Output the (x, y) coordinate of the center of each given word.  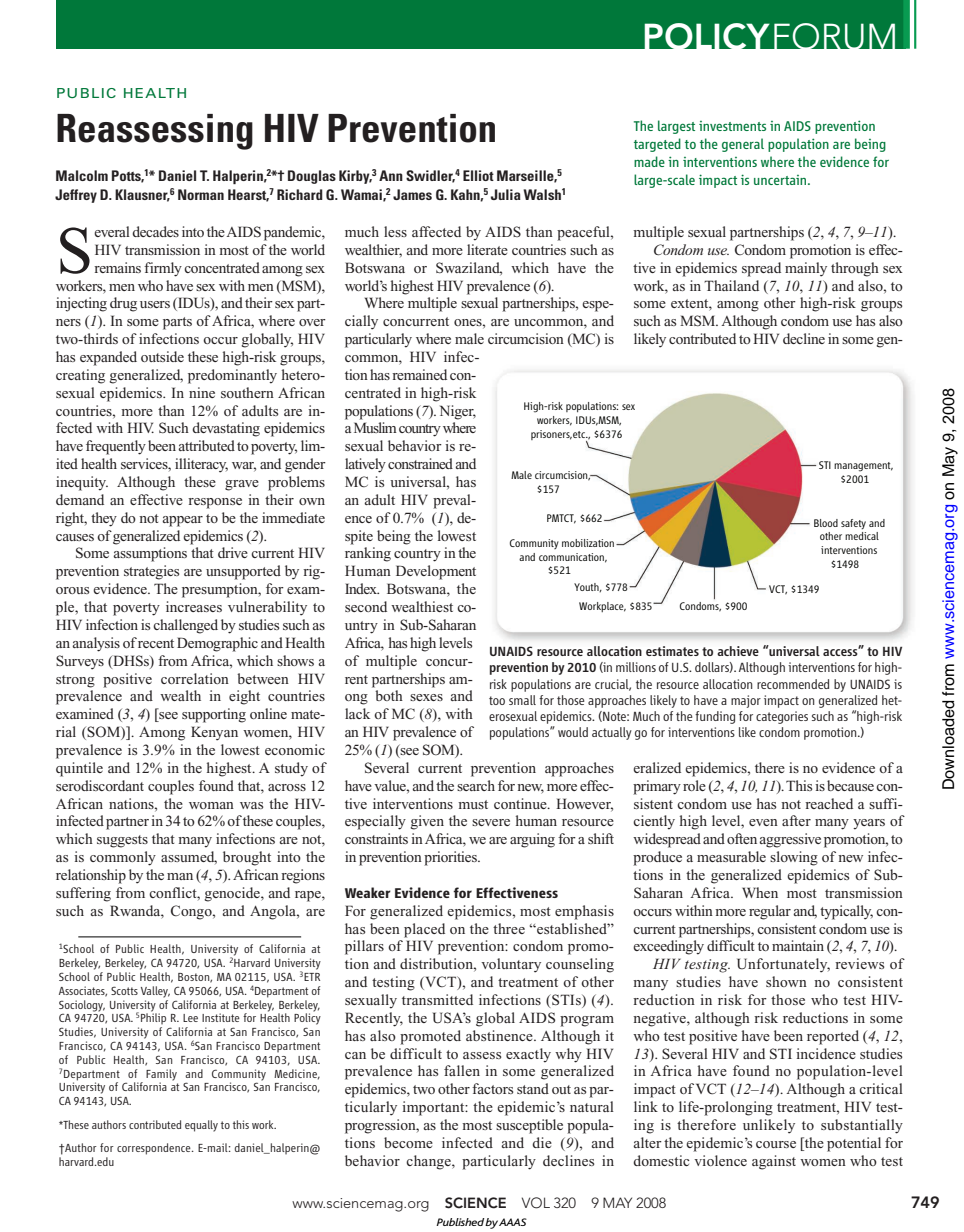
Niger (458, 412)
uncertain (781, 180)
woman (211, 805)
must (473, 804)
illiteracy (201, 465)
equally (201, 1126)
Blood (826, 523)
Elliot (478, 175)
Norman (201, 194)
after (796, 820)
